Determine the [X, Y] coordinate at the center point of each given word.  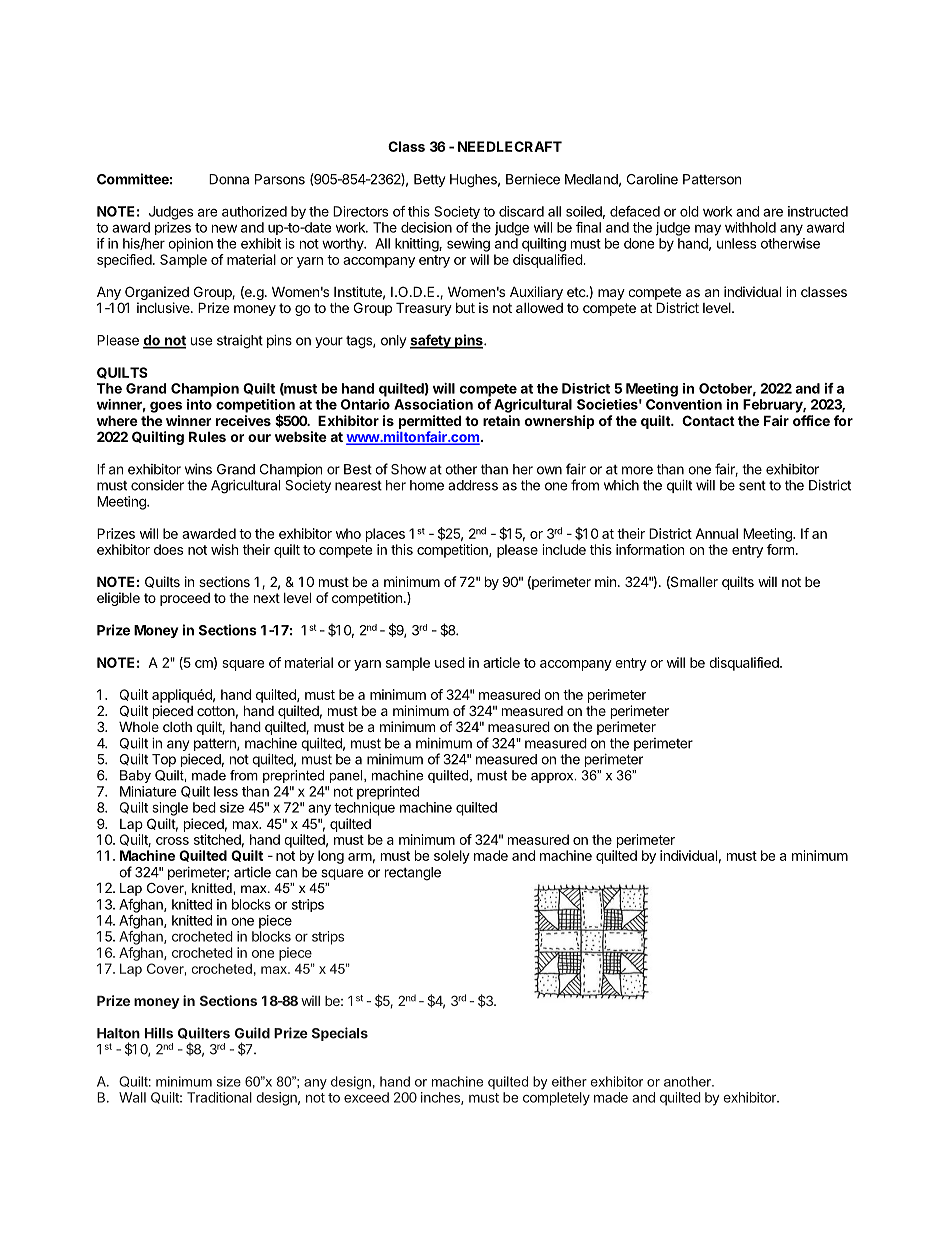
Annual [716, 533]
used [450, 662]
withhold [750, 227]
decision [426, 227]
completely [556, 1099]
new [224, 228]
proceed [185, 599]
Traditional [219, 1097]
